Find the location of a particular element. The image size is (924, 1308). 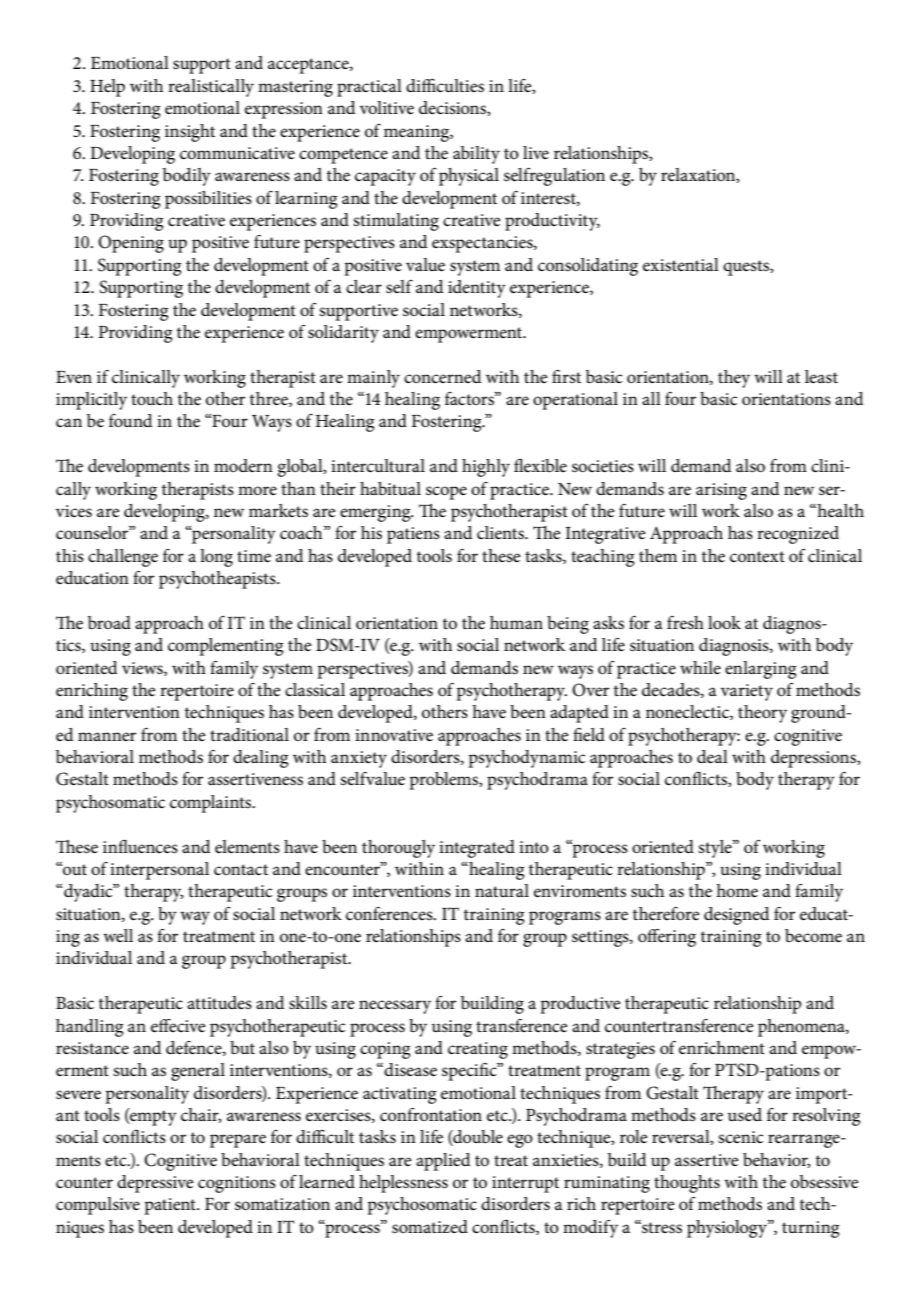

live is located at coordinates (536, 152).
